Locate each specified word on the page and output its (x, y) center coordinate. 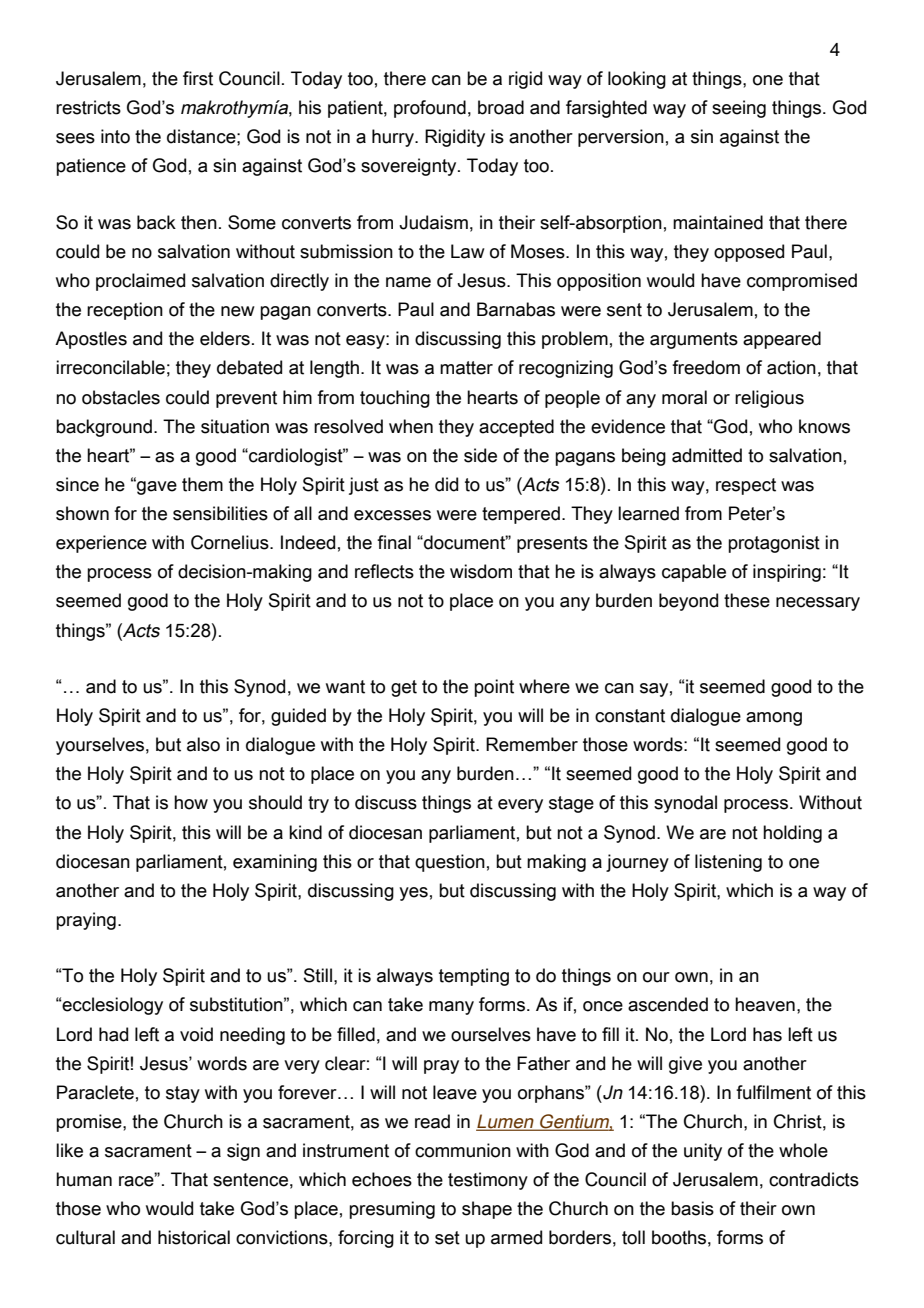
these (747, 600)
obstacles (121, 397)
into (115, 136)
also (203, 744)
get (404, 688)
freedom (706, 367)
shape (487, 1210)
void (196, 1034)
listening (728, 863)
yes (413, 894)
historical (194, 1237)
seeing (739, 109)
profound (430, 109)
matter (466, 368)
